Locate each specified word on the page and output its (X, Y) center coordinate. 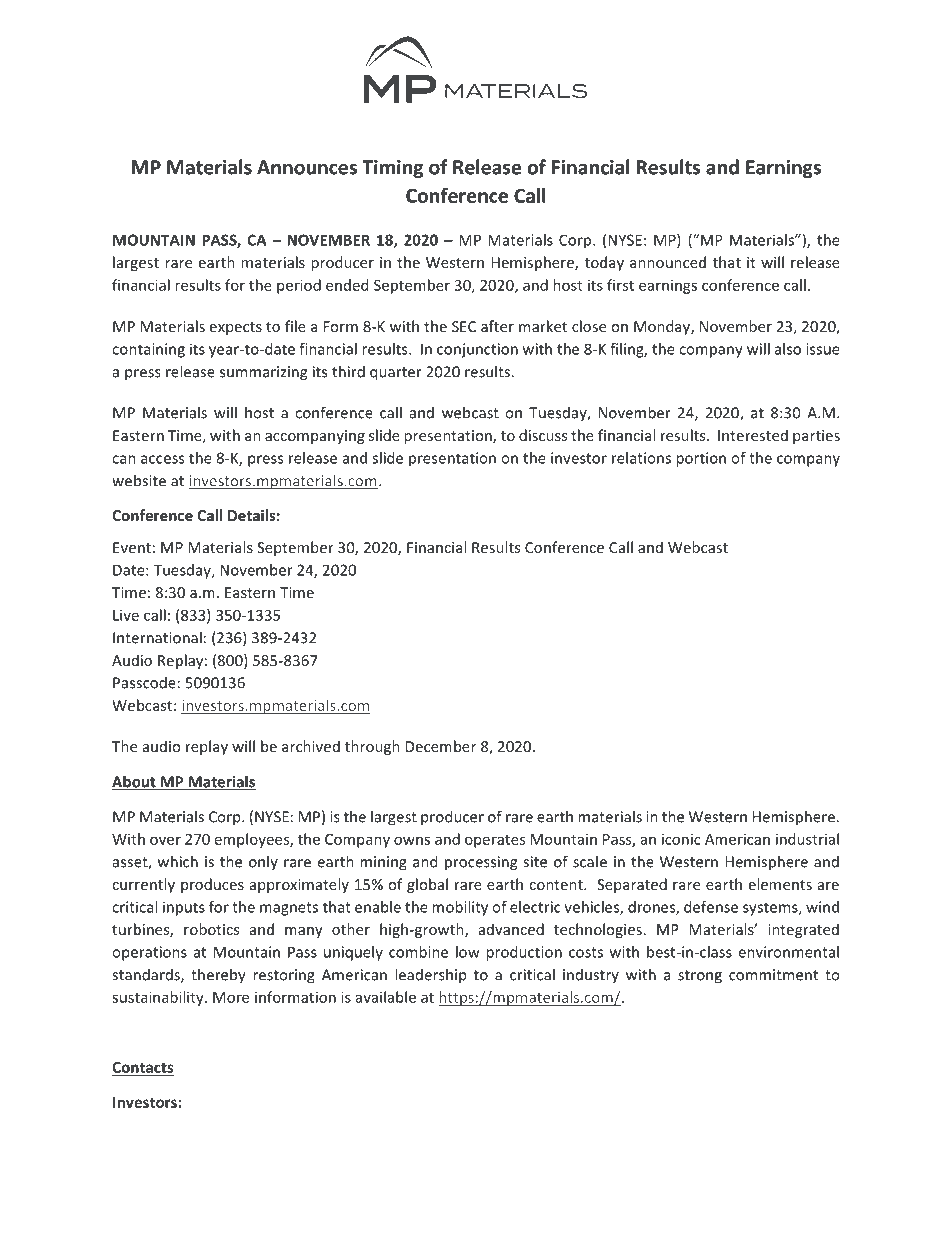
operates (495, 841)
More (231, 997)
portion (701, 459)
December (441, 746)
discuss (543, 435)
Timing (392, 168)
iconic (681, 839)
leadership (431, 976)
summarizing (263, 373)
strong (700, 977)
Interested (753, 435)
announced (668, 262)
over (165, 840)
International (157, 637)
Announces (307, 167)
